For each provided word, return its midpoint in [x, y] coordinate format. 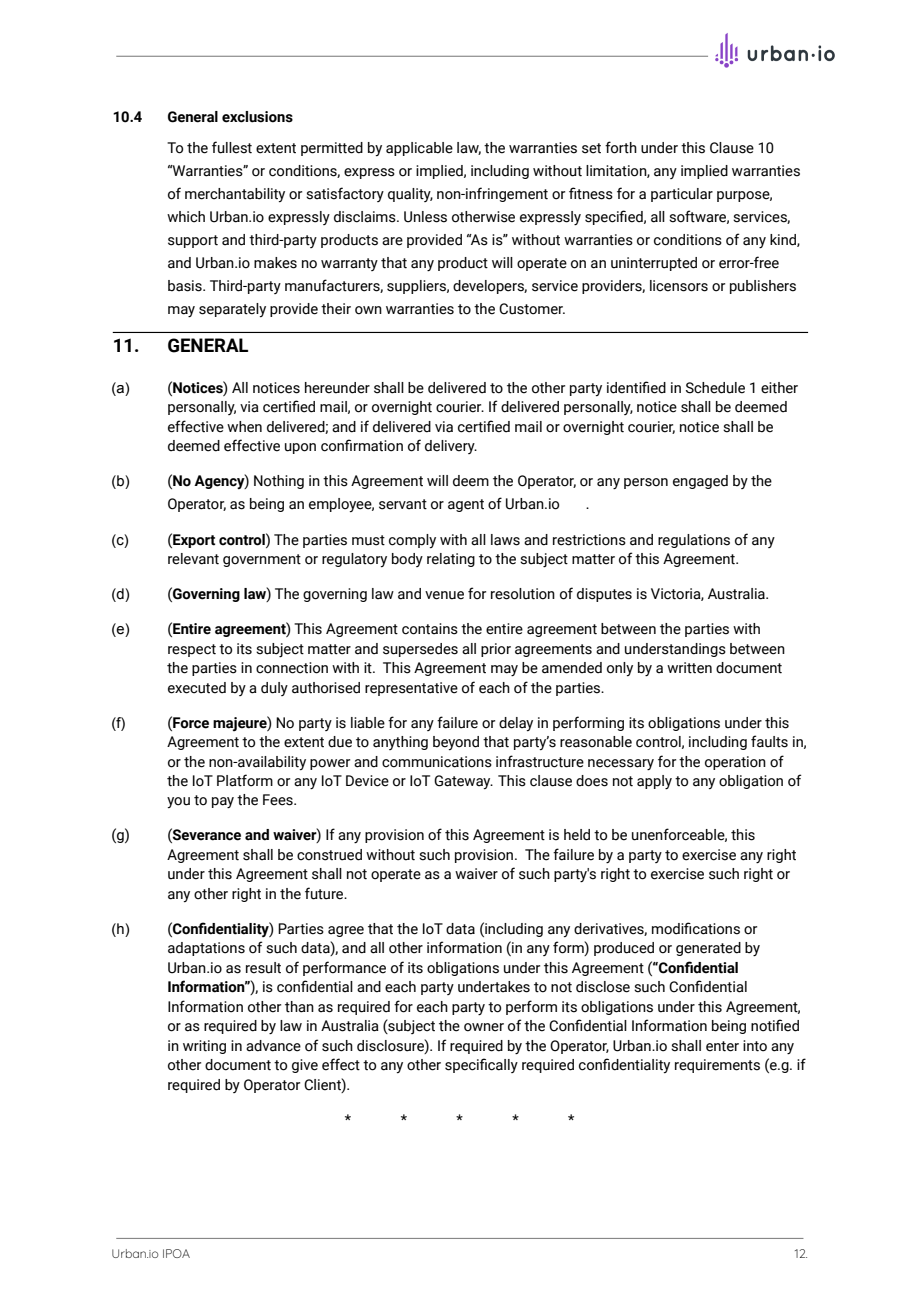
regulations [694, 541]
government [262, 560]
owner [484, 1027]
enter [722, 1046]
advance [273, 1046]
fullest [232, 147]
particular [682, 195]
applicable [419, 149]
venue [444, 595]
